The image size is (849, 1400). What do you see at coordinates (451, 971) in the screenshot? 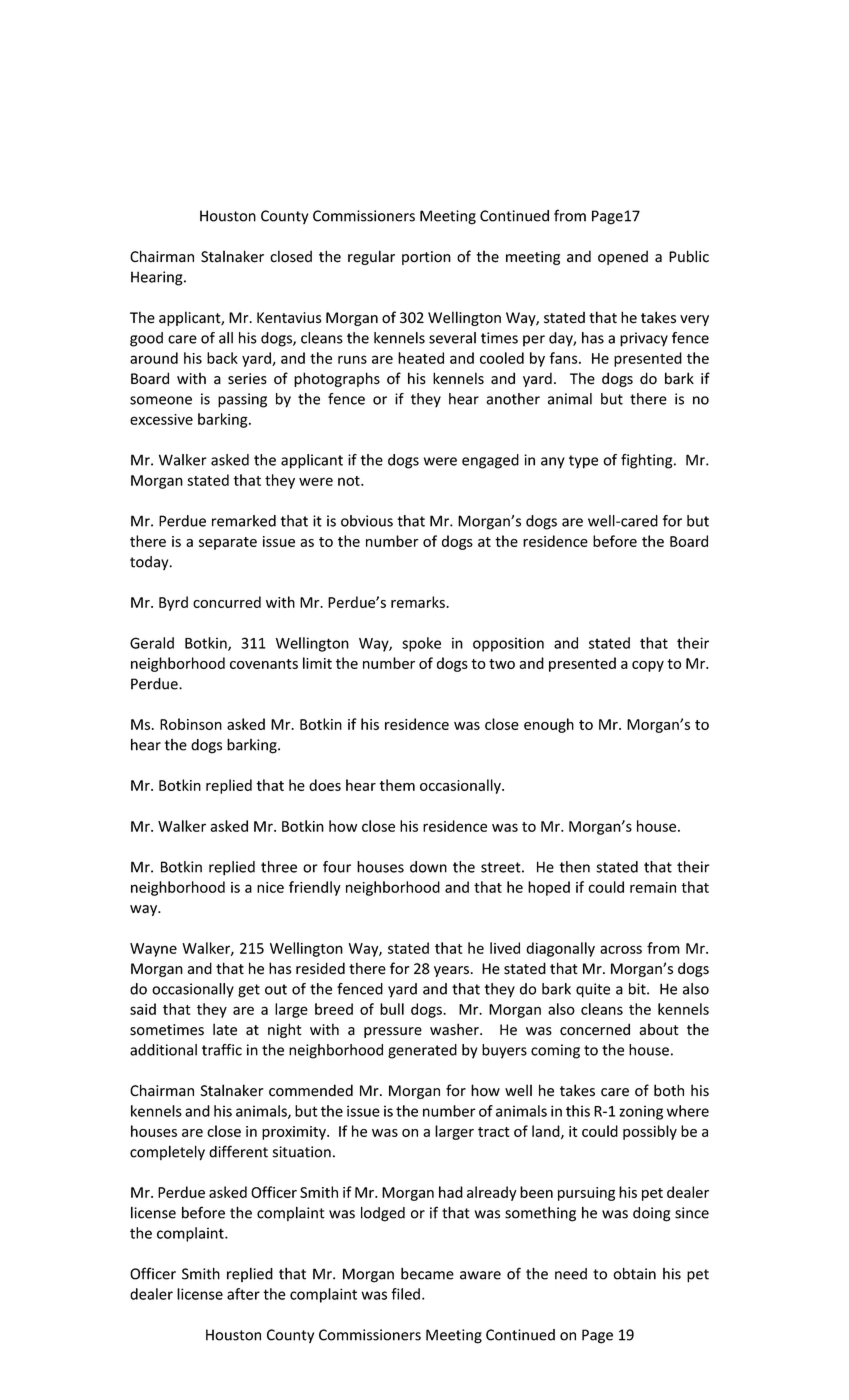
I see `years` at bounding box center [451, 971].
